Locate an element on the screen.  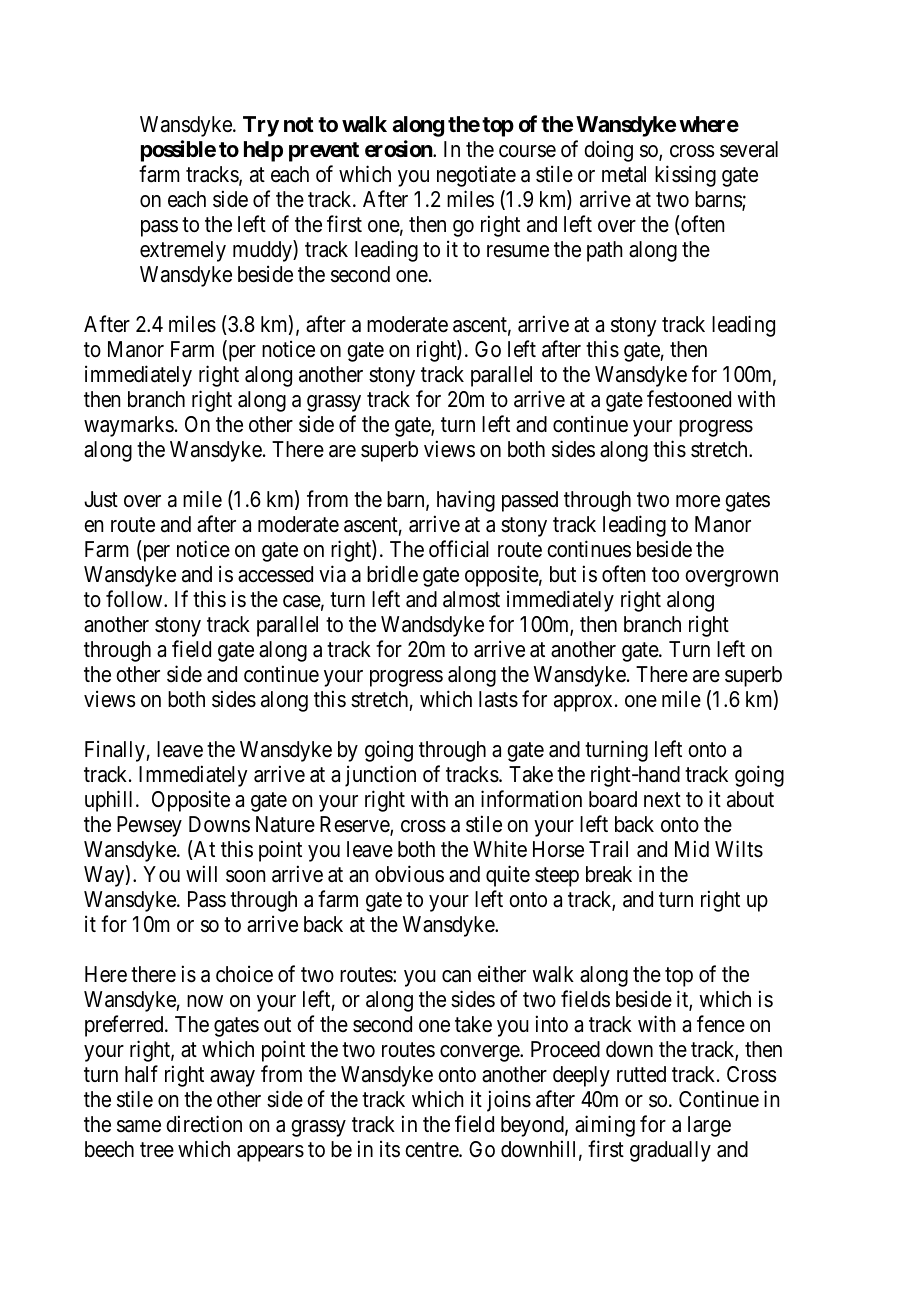
kissing is located at coordinates (685, 176).
